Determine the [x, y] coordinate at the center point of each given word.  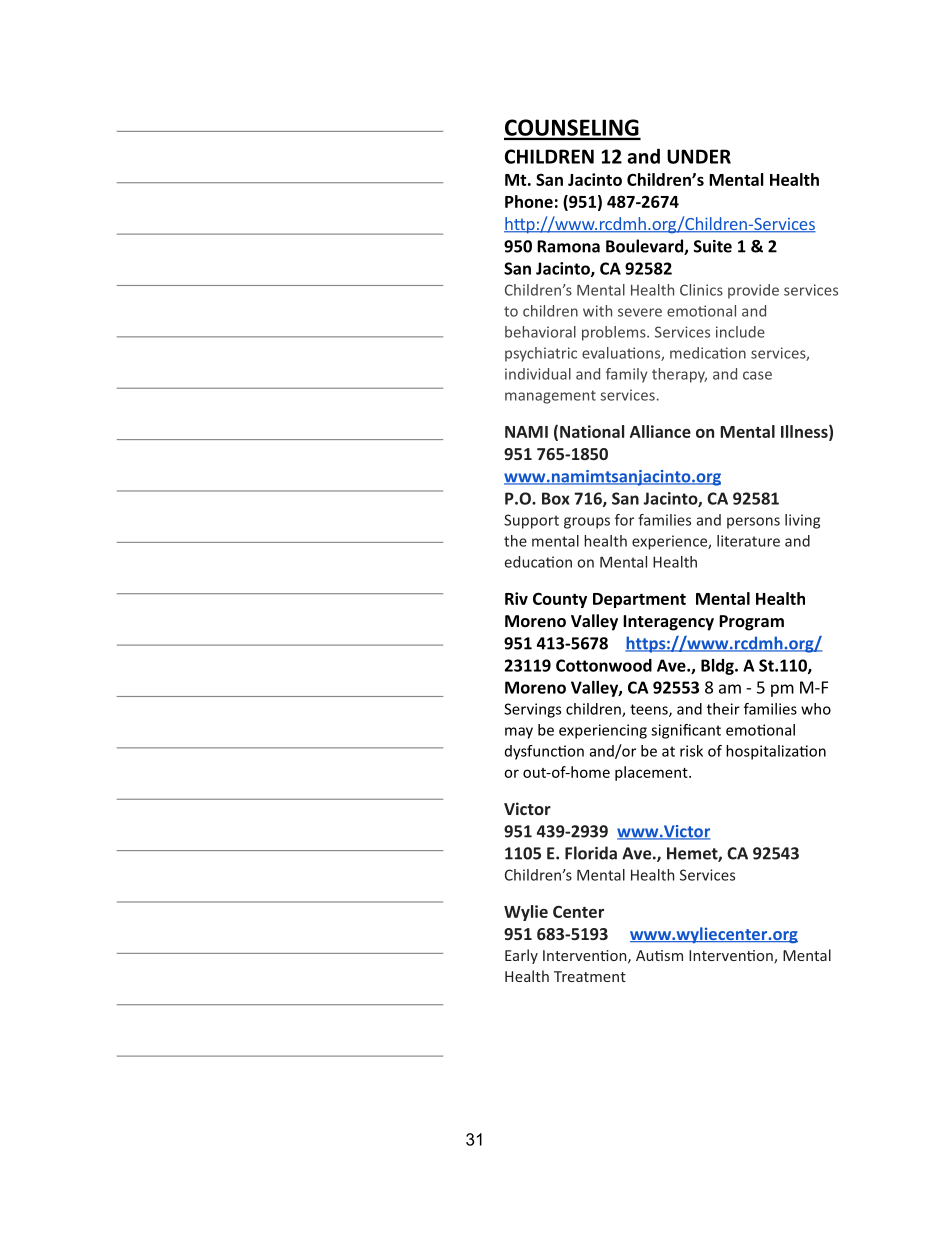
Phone [529, 201]
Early [521, 956]
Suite [713, 246]
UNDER [699, 156]
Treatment [590, 976]
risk [691, 751]
